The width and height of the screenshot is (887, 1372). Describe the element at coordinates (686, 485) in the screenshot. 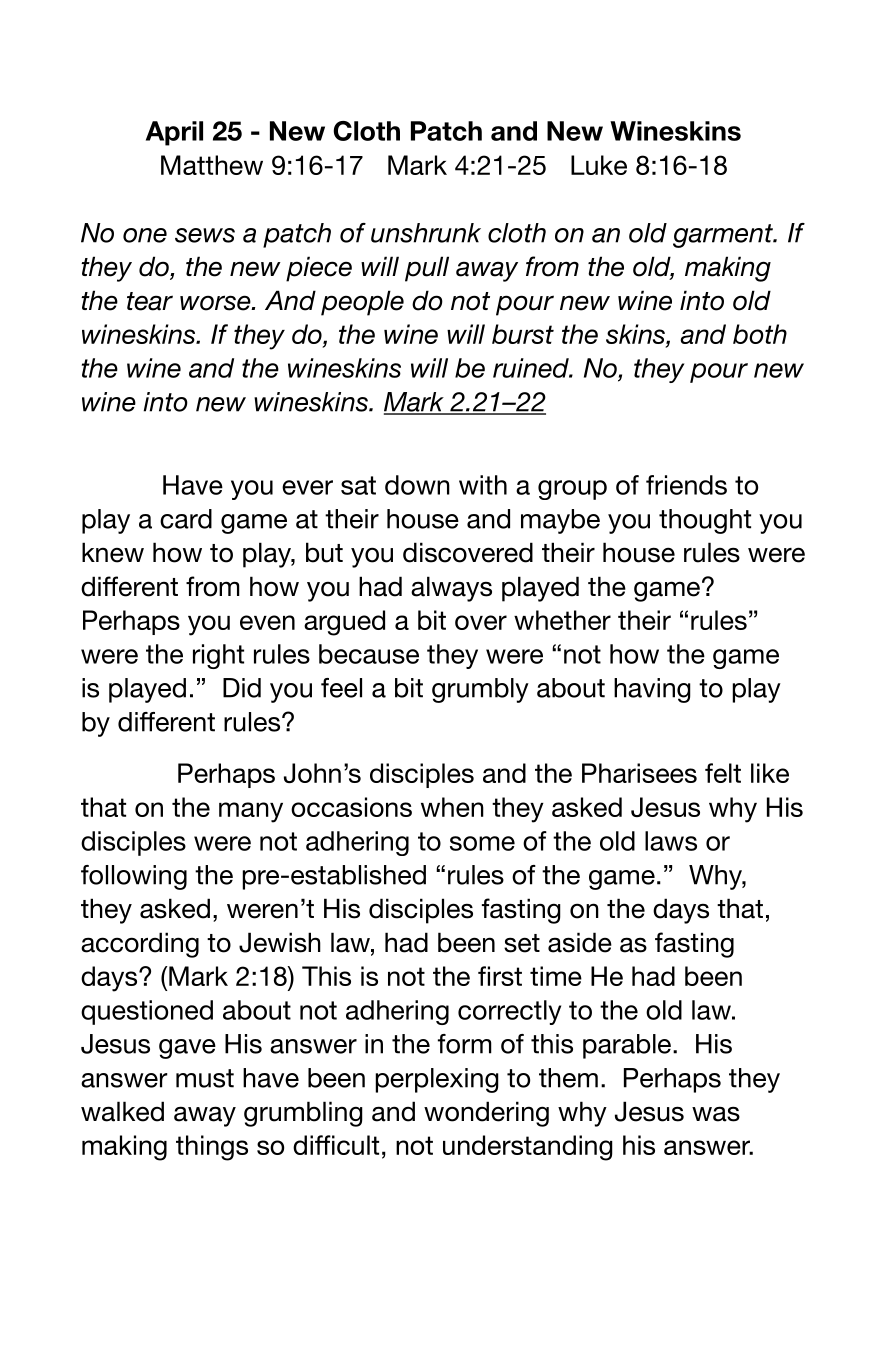

I see `friends` at that location.
